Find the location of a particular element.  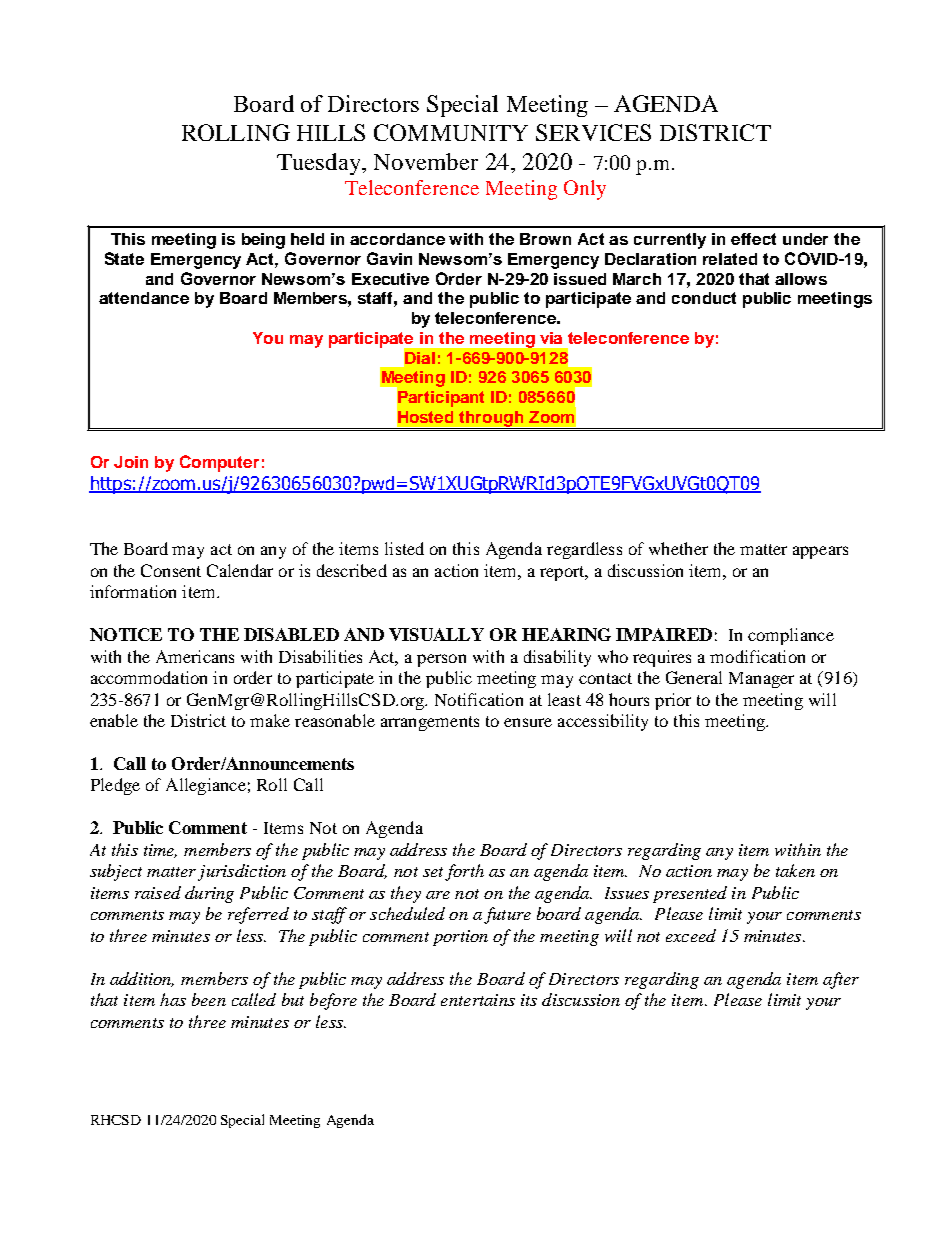

appears is located at coordinates (820, 552).
